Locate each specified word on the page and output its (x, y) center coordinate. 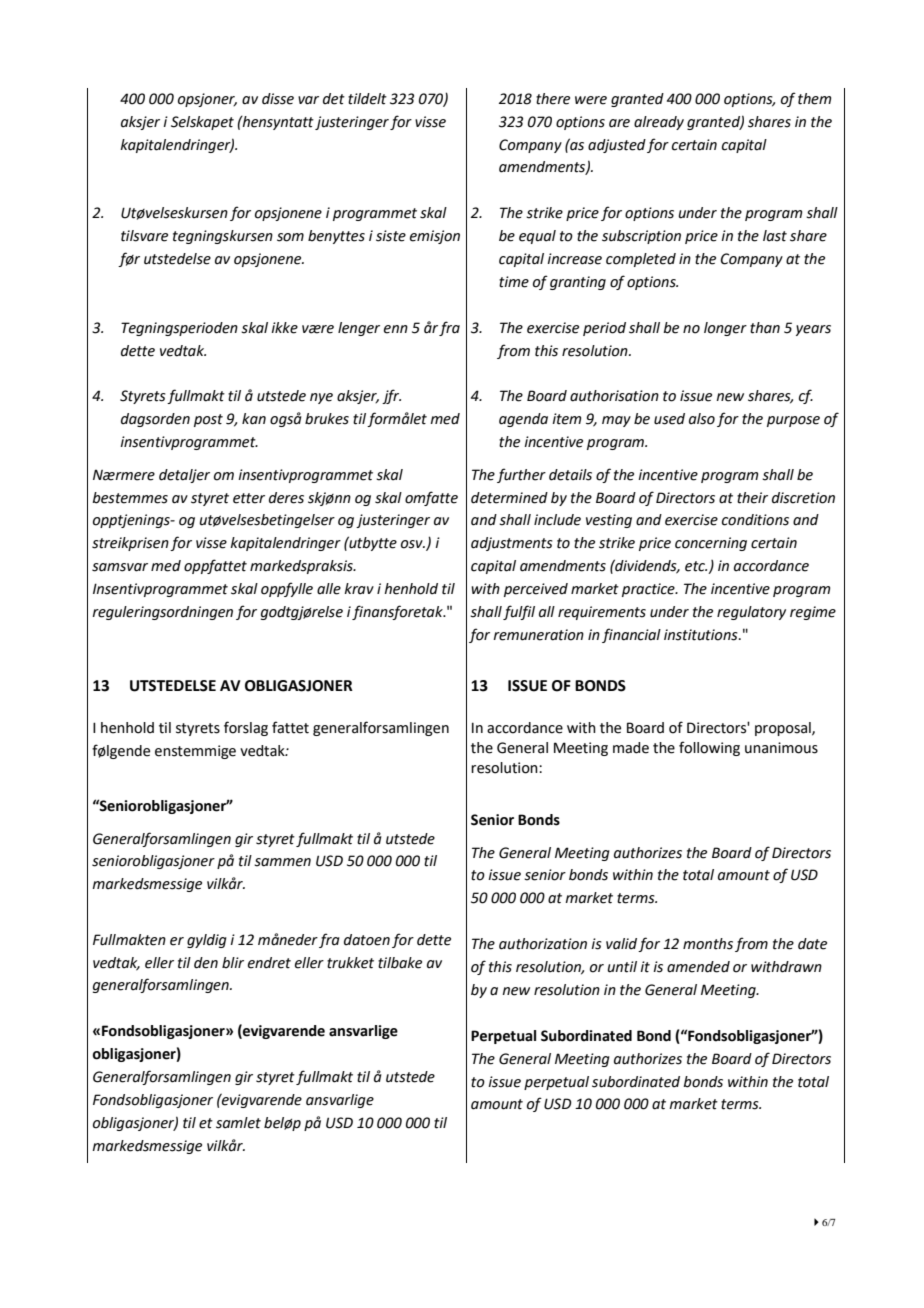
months (708, 944)
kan (254, 419)
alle (329, 589)
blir (233, 963)
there (553, 99)
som (290, 237)
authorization (543, 944)
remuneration (538, 635)
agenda (523, 420)
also (702, 419)
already (659, 123)
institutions (702, 635)
